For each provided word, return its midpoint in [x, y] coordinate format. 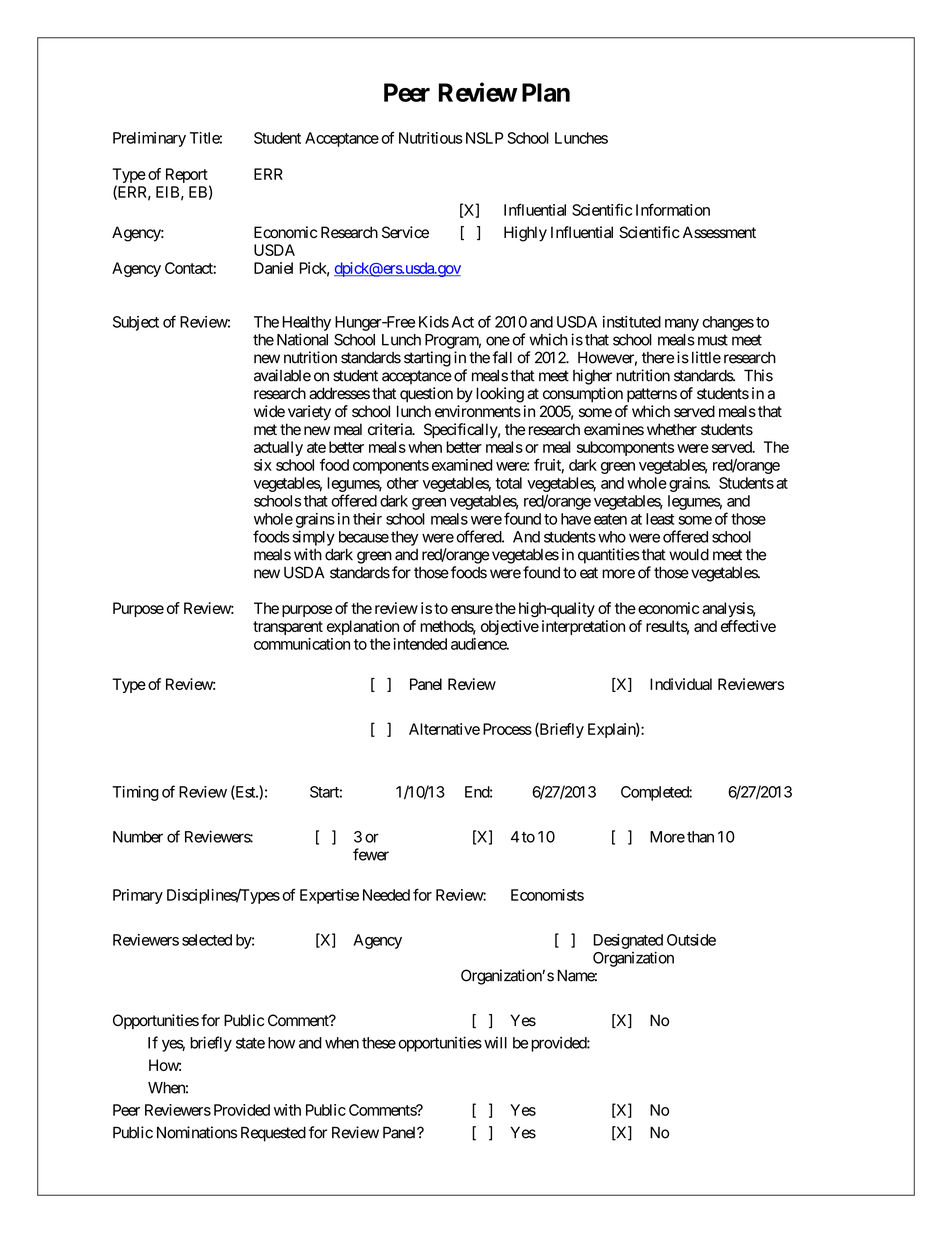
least [660, 519]
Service [405, 232]
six [263, 465]
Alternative [444, 729]
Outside [691, 940]
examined [462, 465]
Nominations [197, 1132]
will [495, 1043]
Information [673, 209]
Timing [135, 793]
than [700, 837]
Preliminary [149, 139]
